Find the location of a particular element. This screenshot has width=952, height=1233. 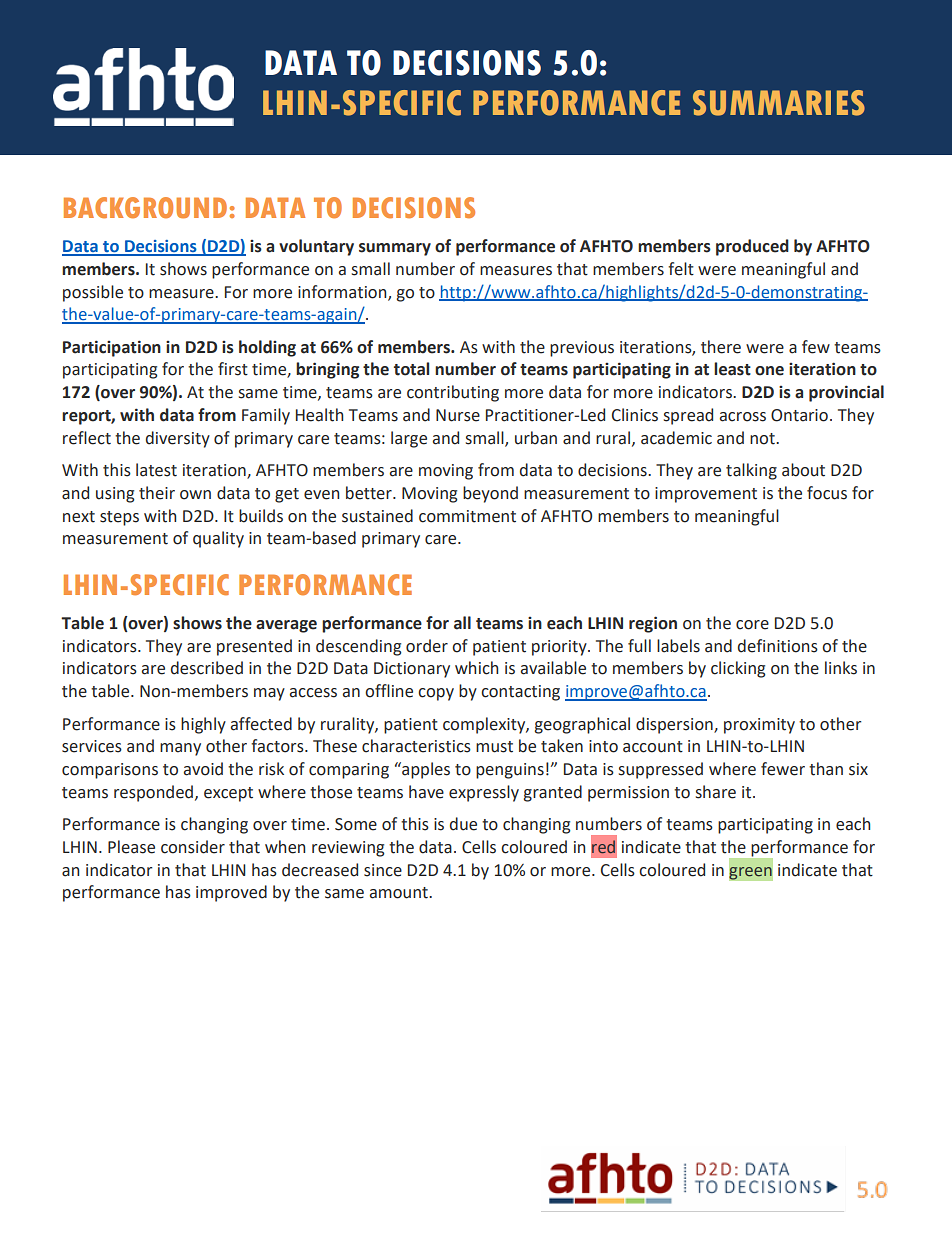

amount is located at coordinates (400, 893).
